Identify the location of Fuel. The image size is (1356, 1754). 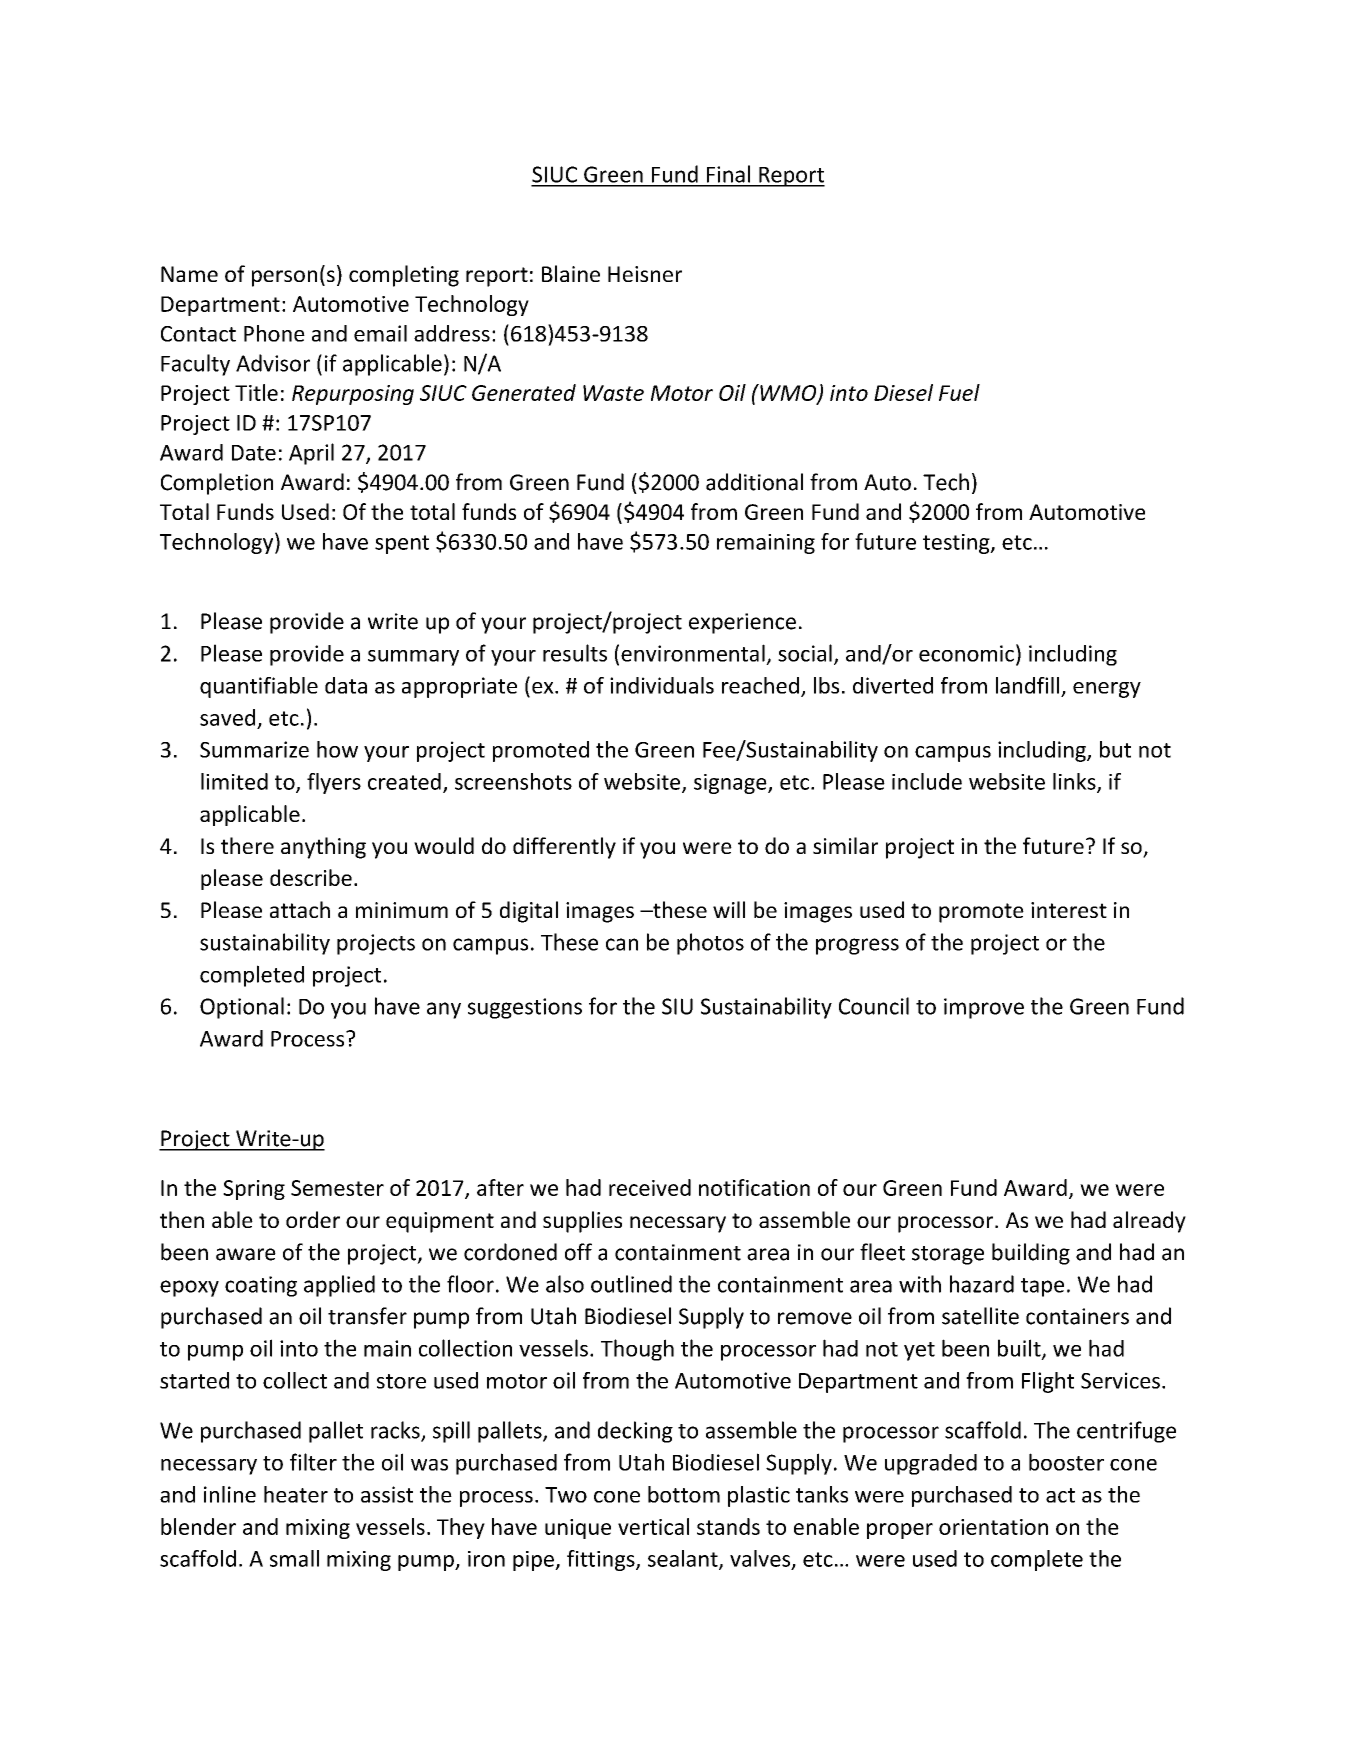
(959, 392).
